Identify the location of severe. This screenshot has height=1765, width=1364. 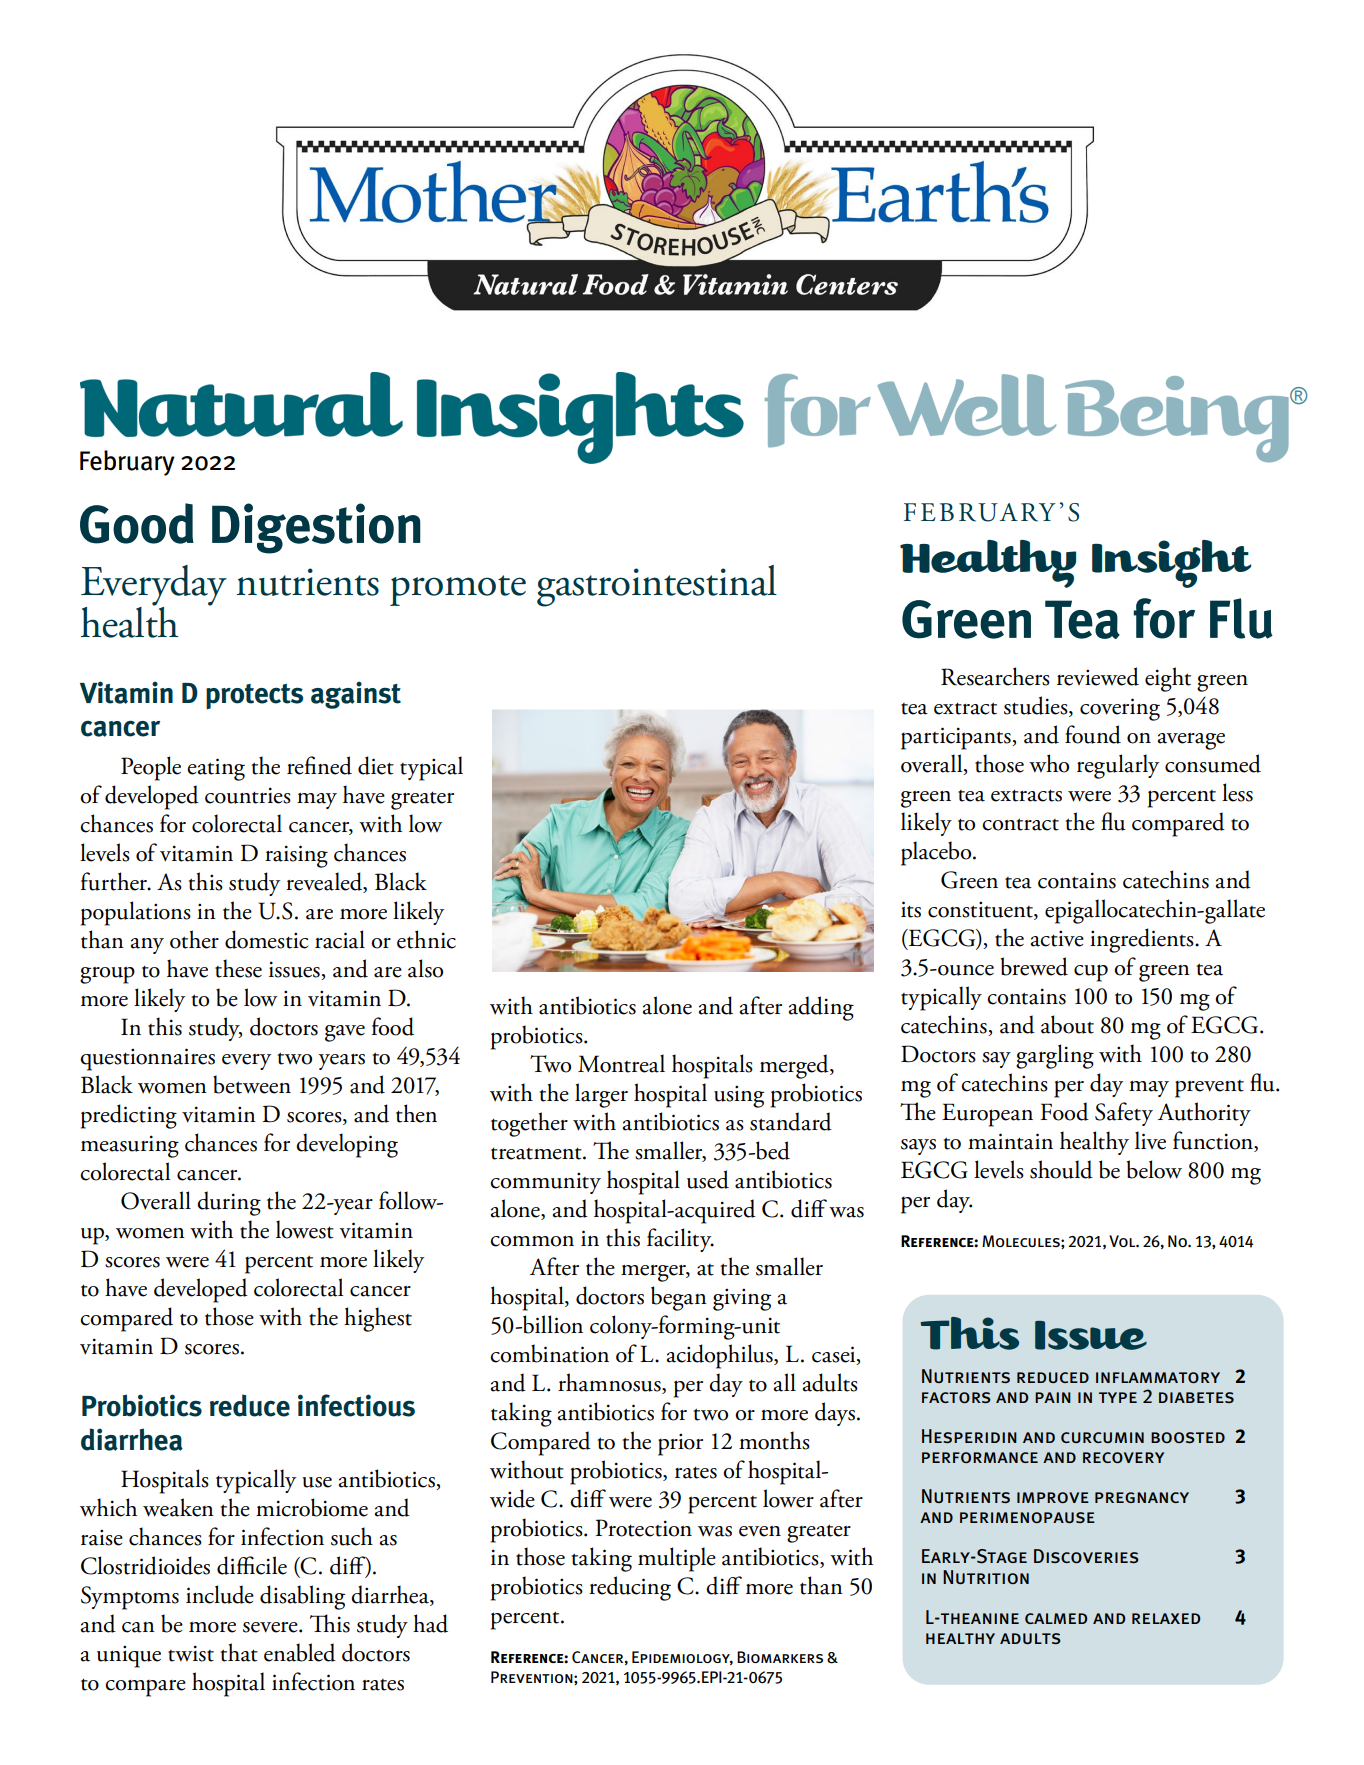
(271, 1627).
